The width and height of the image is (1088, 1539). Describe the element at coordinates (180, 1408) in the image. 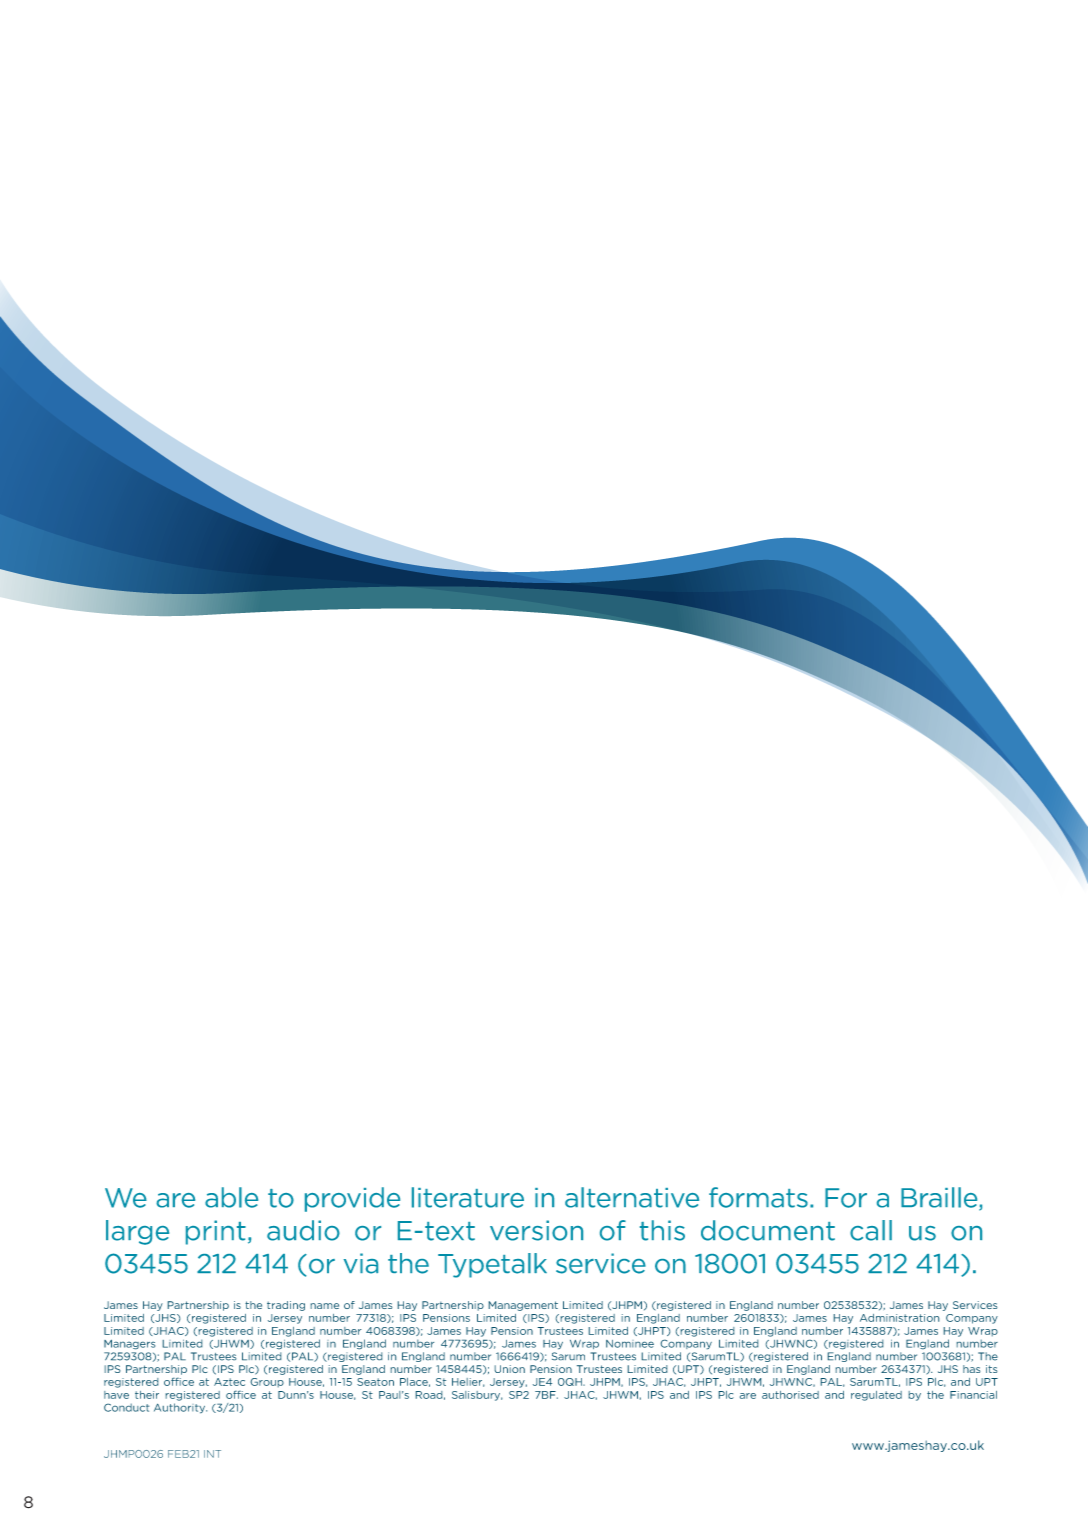

I see `Authority` at that location.
